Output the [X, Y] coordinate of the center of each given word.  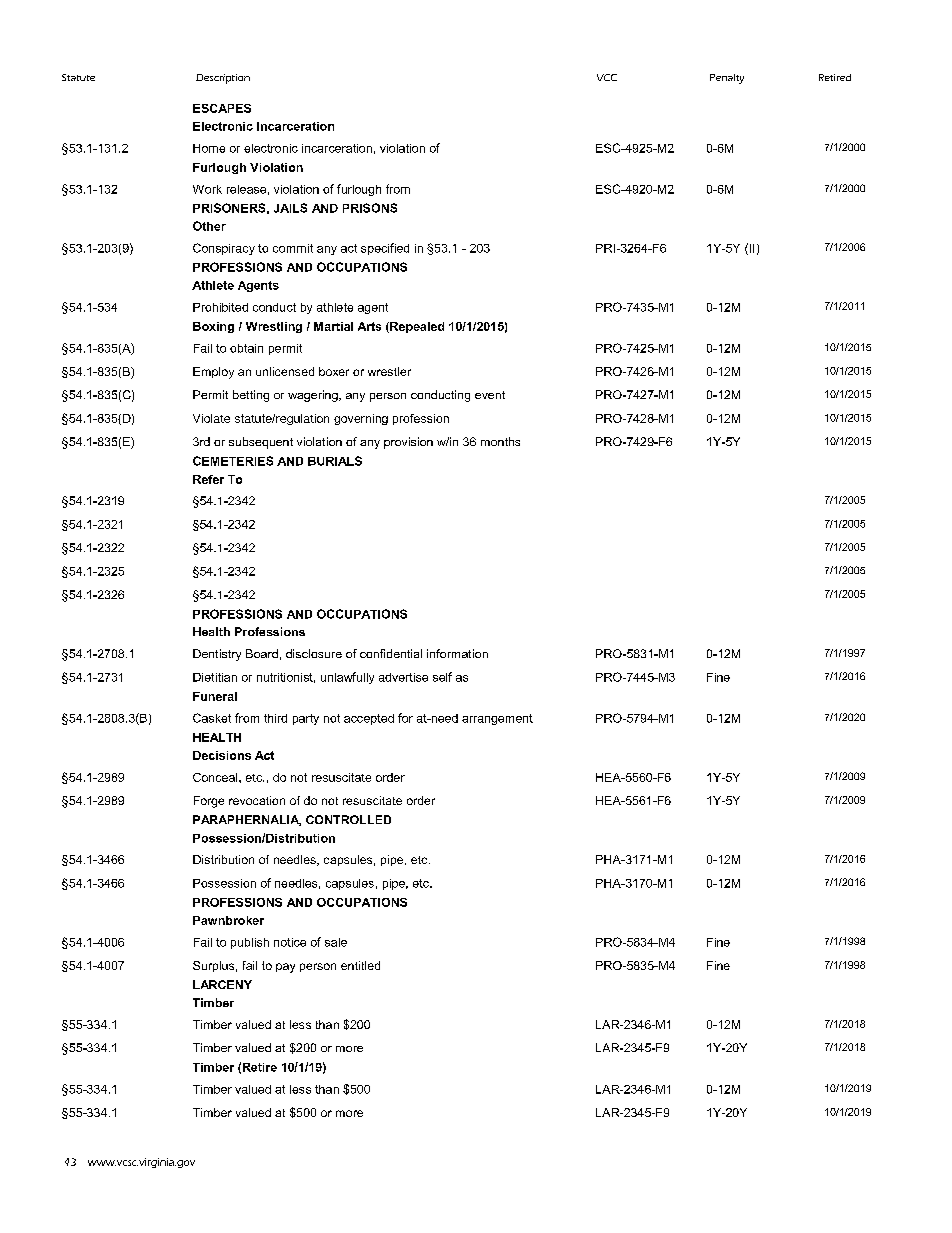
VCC [607, 77]
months [500, 441]
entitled [360, 965]
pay [285, 968]
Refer [208, 479]
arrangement [497, 719]
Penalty [727, 79]
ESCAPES [222, 108]
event [490, 395]
